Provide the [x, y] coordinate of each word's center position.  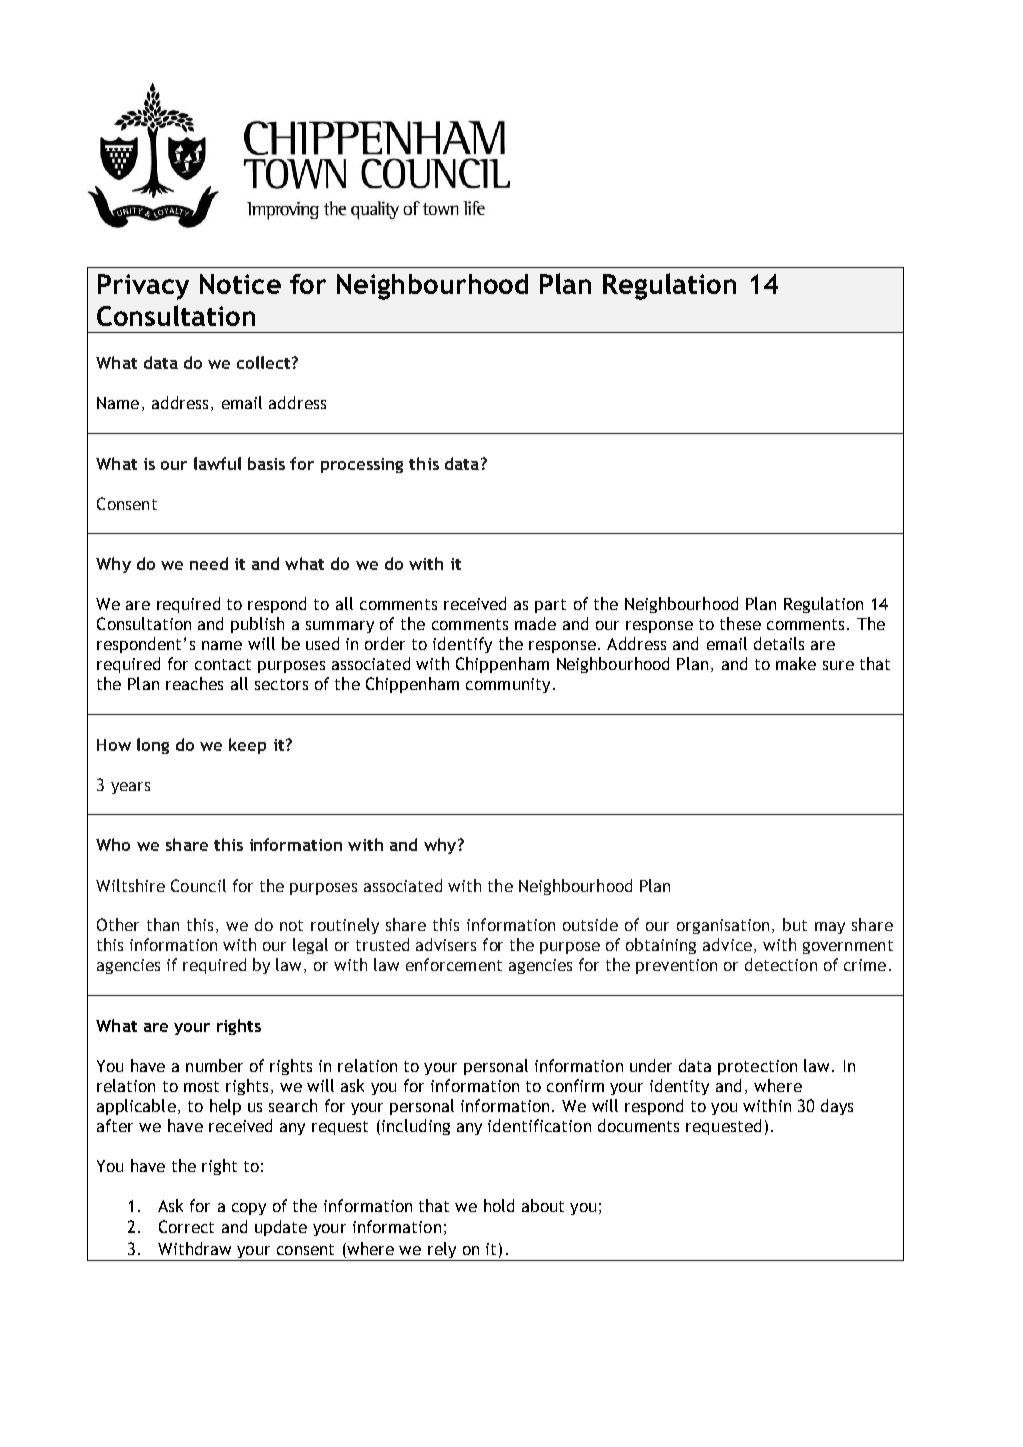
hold [499, 1205]
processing [362, 465]
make [796, 663]
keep [247, 746]
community [508, 685]
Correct [186, 1226]
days [837, 1107]
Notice [240, 284]
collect [265, 362]
